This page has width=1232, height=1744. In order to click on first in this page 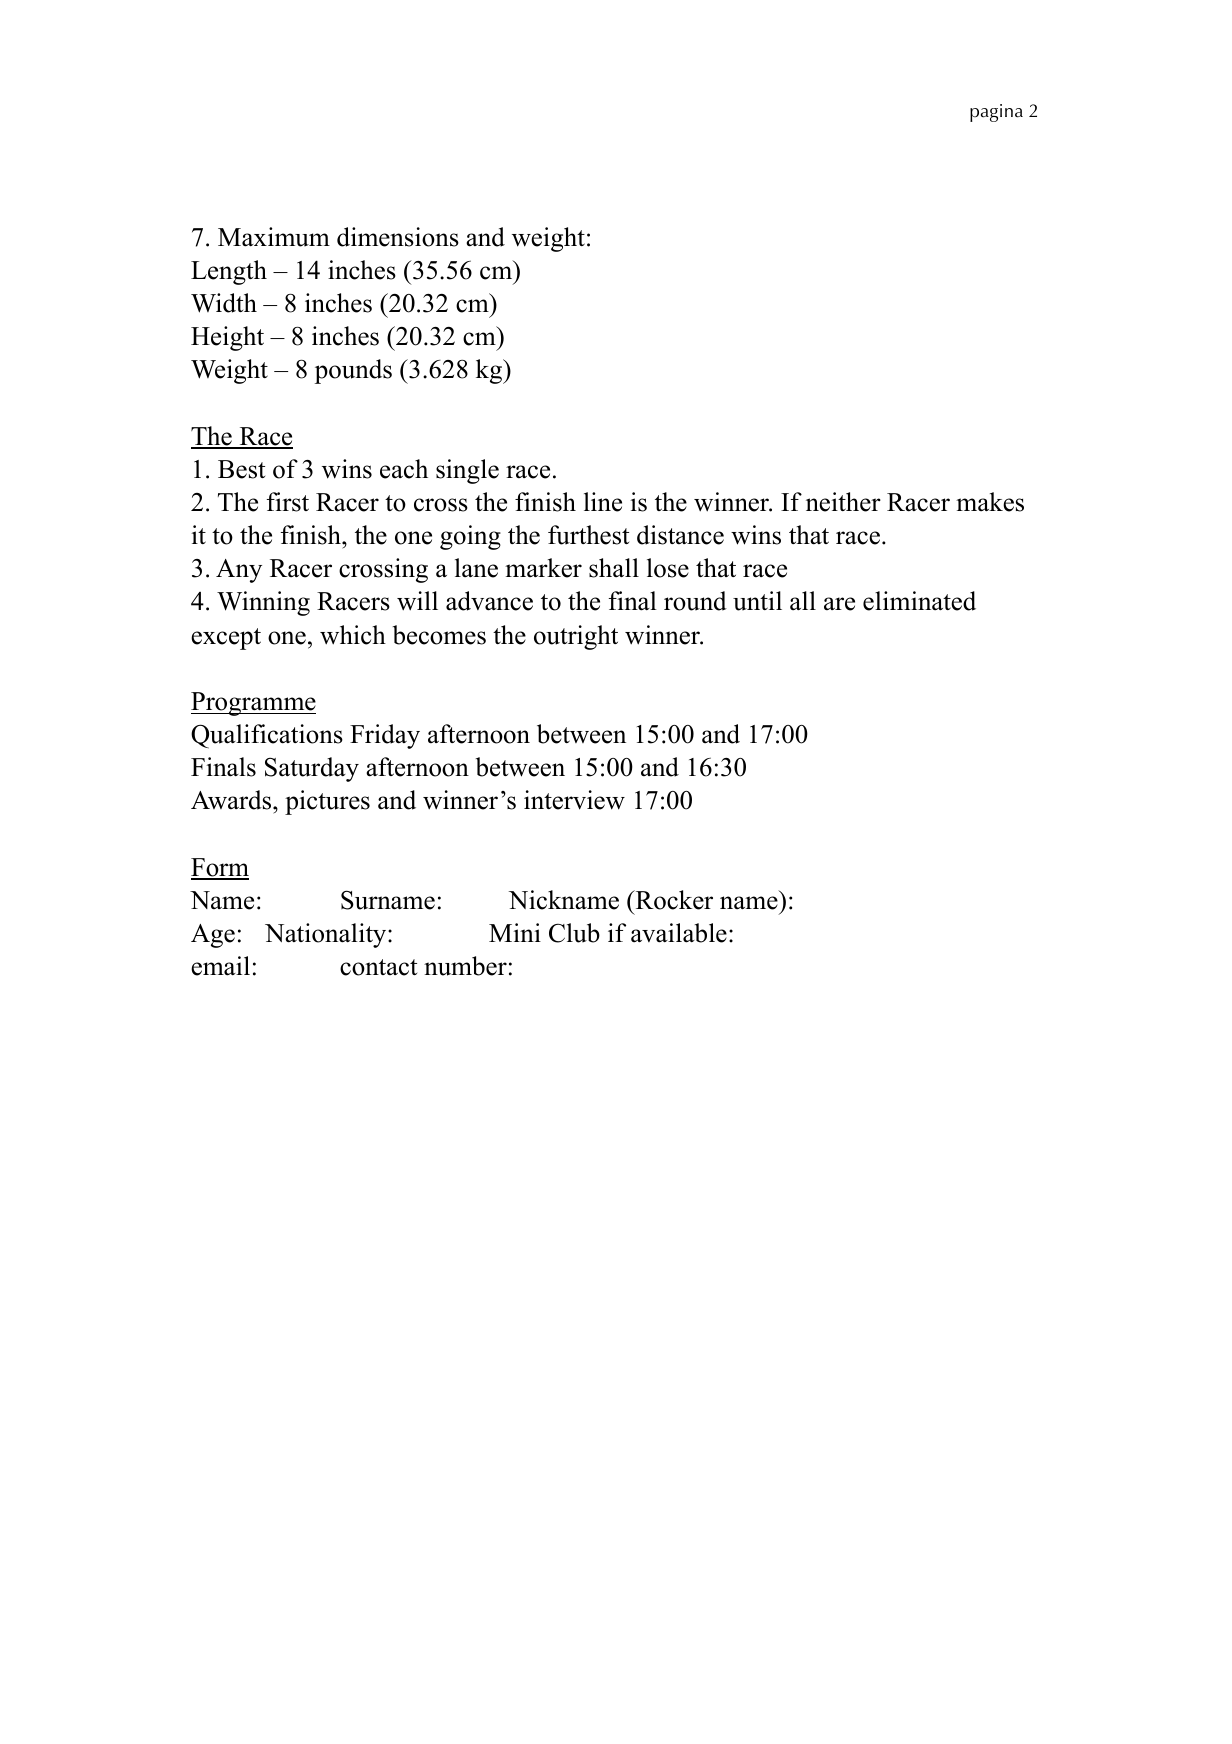, I will do `click(288, 502)`.
